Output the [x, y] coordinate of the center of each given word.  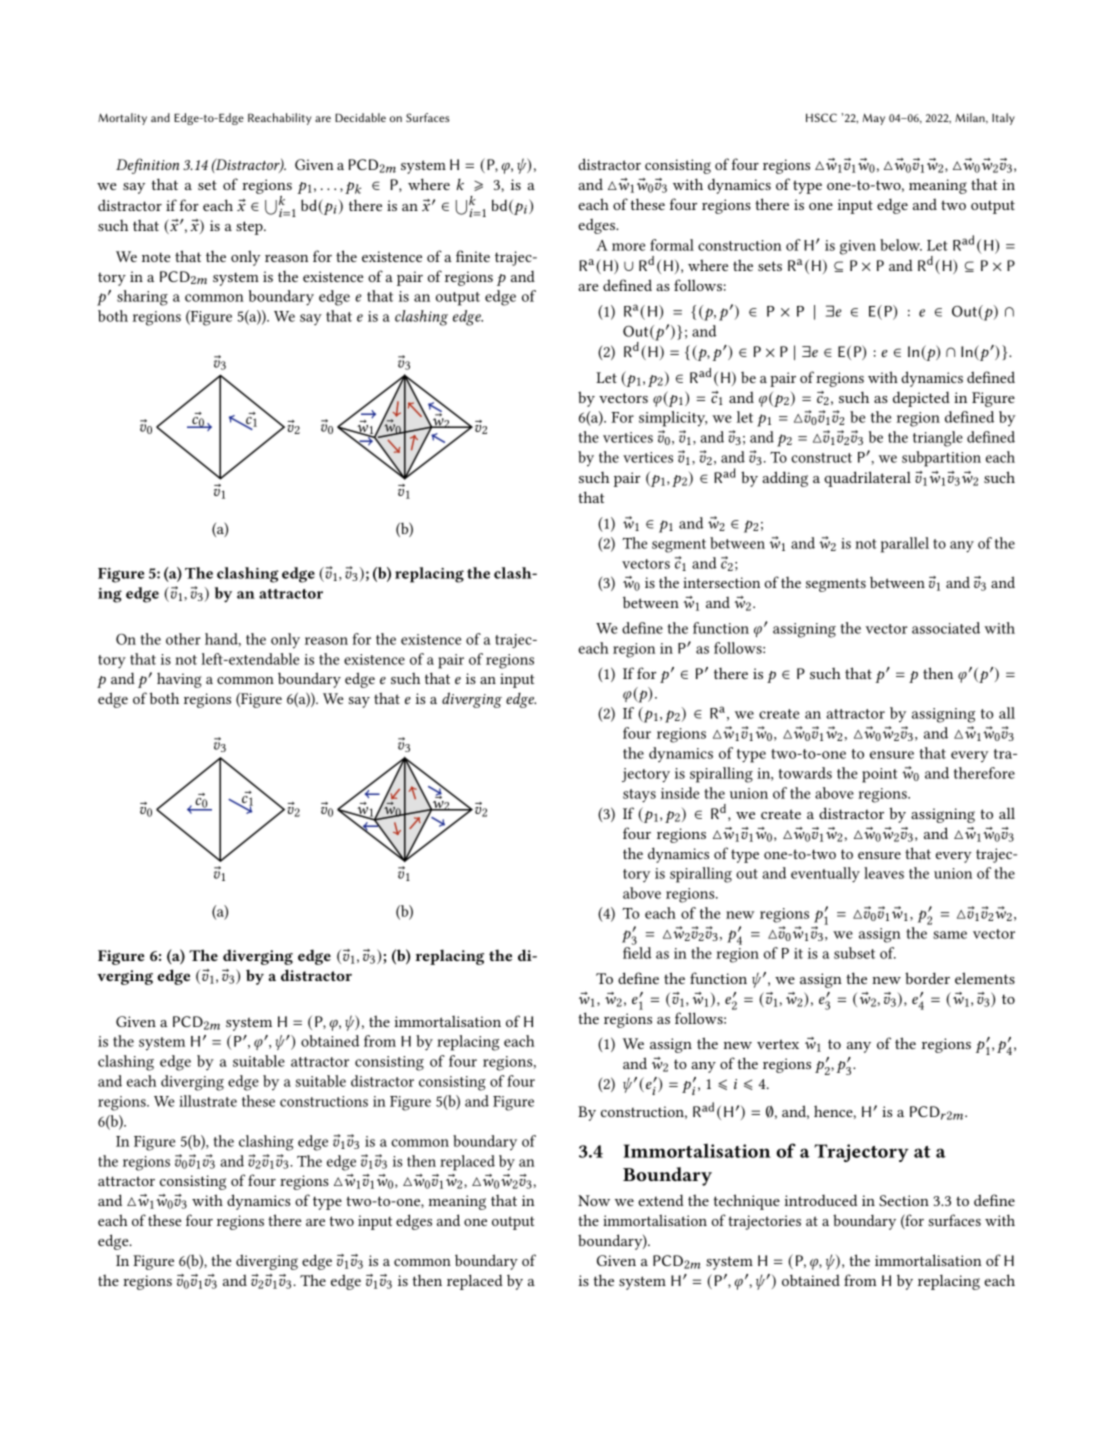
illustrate [208, 1101]
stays [639, 796]
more [628, 247]
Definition [147, 166]
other [183, 639]
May [873, 119]
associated [946, 628]
